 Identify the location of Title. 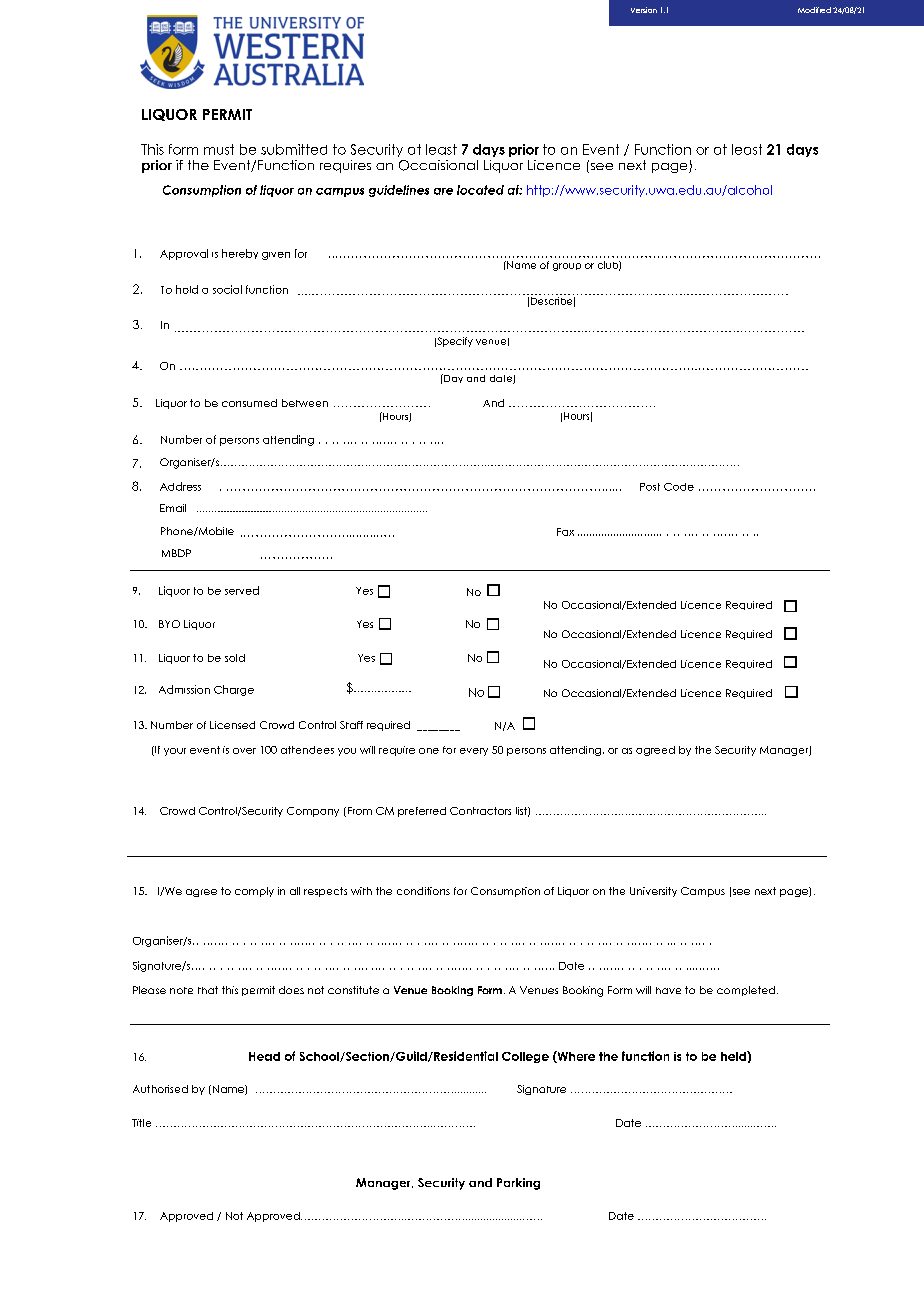
(141, 1123).
